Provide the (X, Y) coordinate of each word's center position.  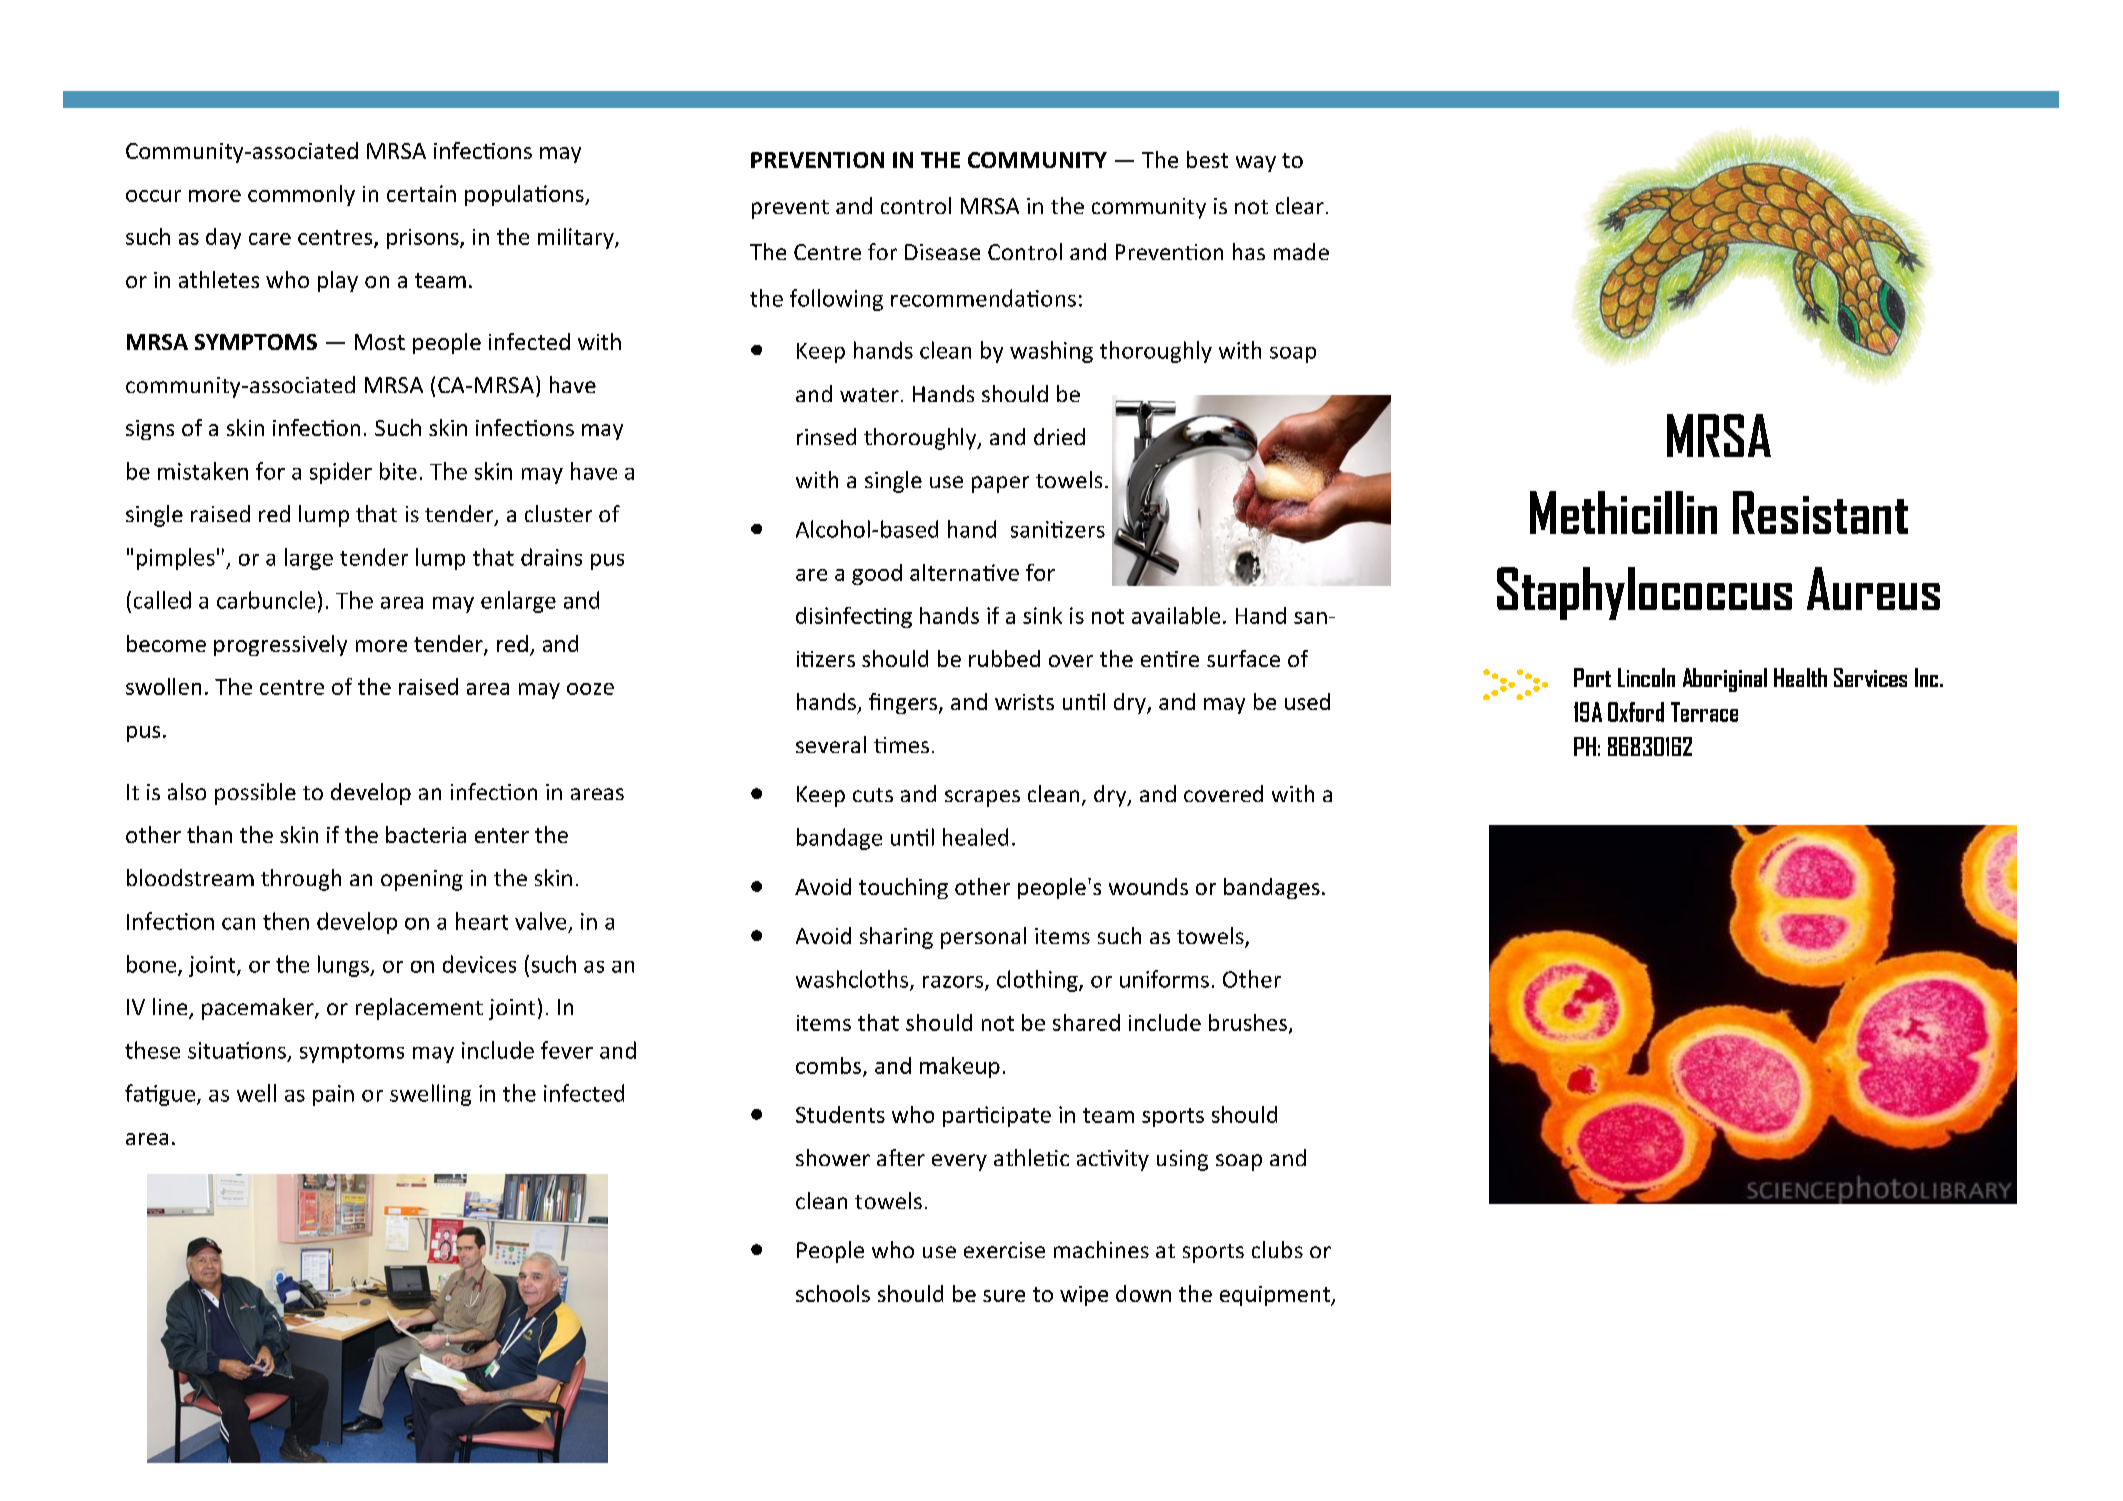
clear (1300, 205)
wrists (1024, 702)
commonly (301, 195)
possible (255, 794)
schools (833, 1293)
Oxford (1636, 712)
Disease (942, 252)
